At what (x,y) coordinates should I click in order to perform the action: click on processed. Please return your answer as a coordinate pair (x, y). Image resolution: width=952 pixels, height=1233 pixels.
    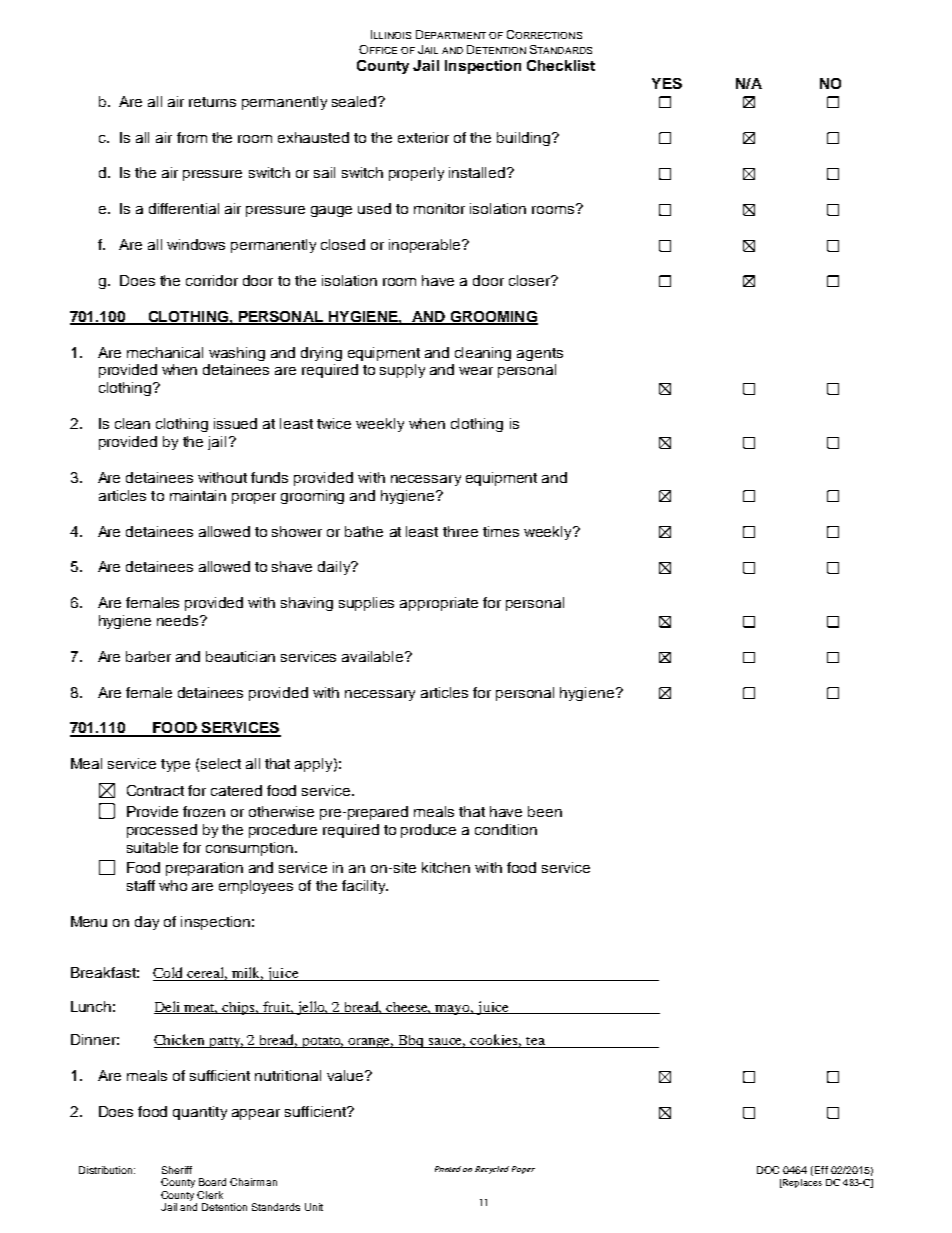
    Looking at the image, I should click on (162, 831).
